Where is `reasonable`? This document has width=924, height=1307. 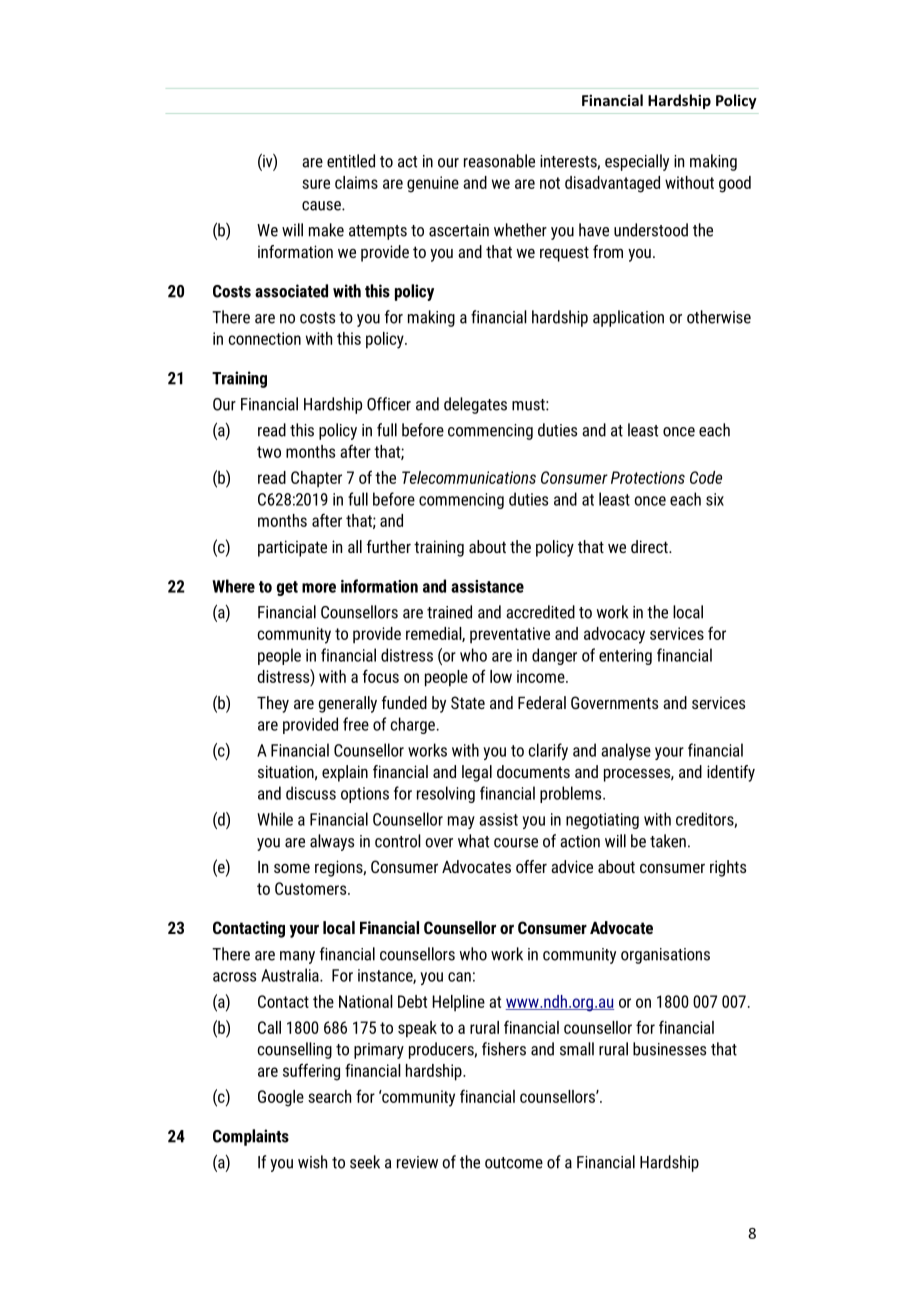 reasonable is located at coordinates (499, 161).
